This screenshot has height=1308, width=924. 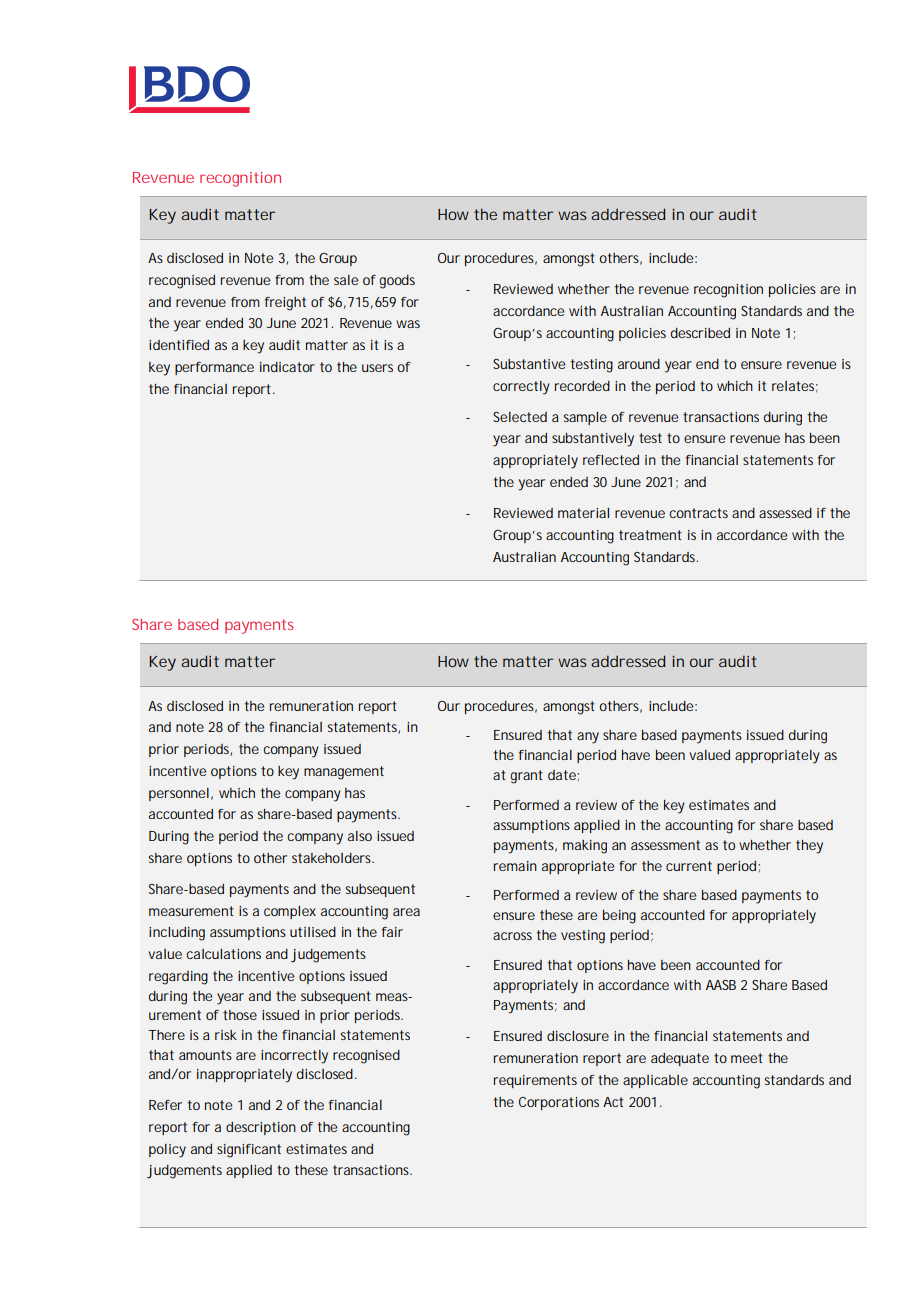 What do you see at coordinates (290, 912) in the screenshot?
I see `complex` at bounding box center [290, 912].
